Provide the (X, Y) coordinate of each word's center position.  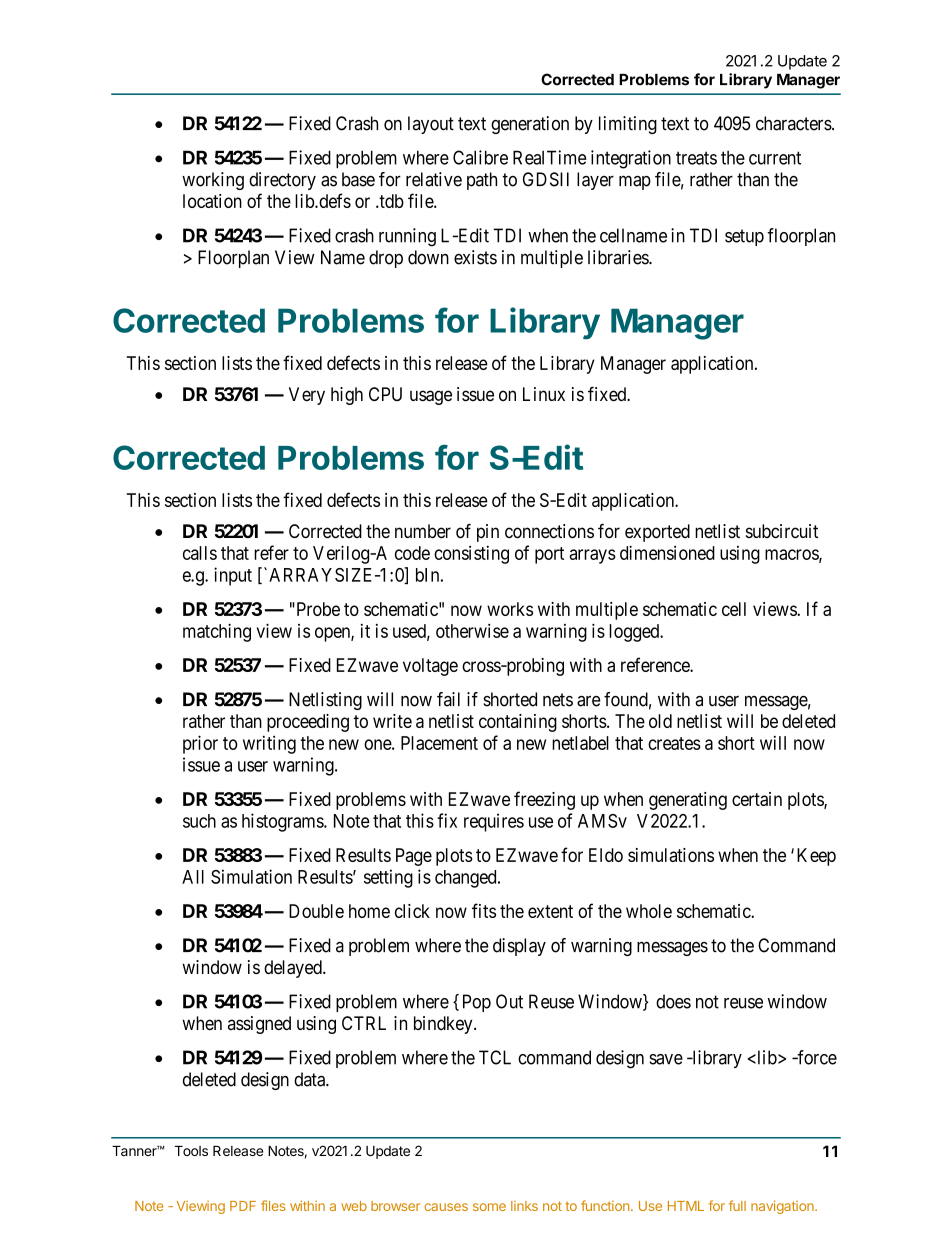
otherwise (472, 630)
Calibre (480, 157)
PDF (243, 1206)
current (775, 158)
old (660, 721)
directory (282, 181)
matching (217, 632)
